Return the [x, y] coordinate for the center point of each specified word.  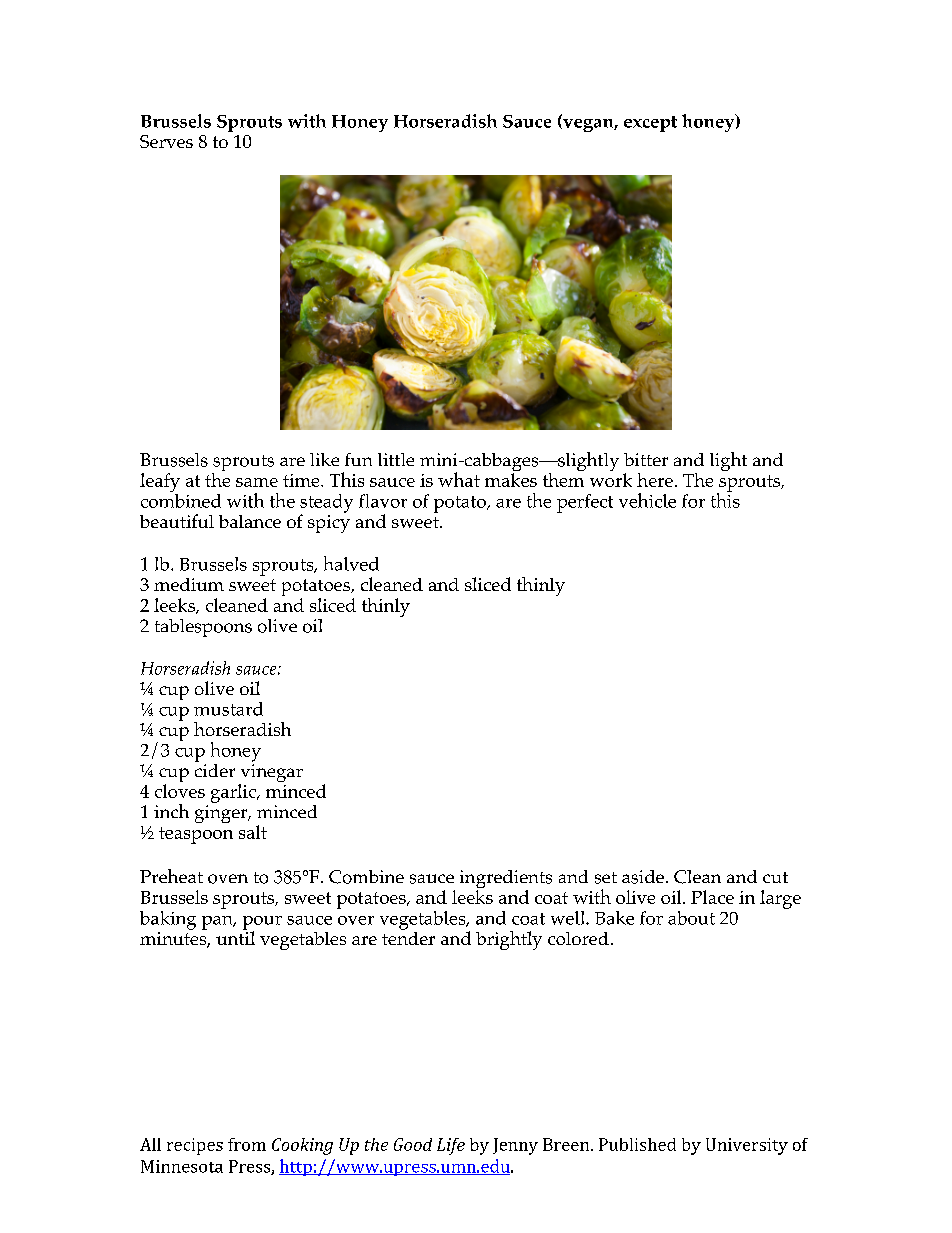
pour [262, 924]
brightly [509, 940]
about [691, 918]
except [650, 124]
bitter [646, 459]
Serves [166, 141]
